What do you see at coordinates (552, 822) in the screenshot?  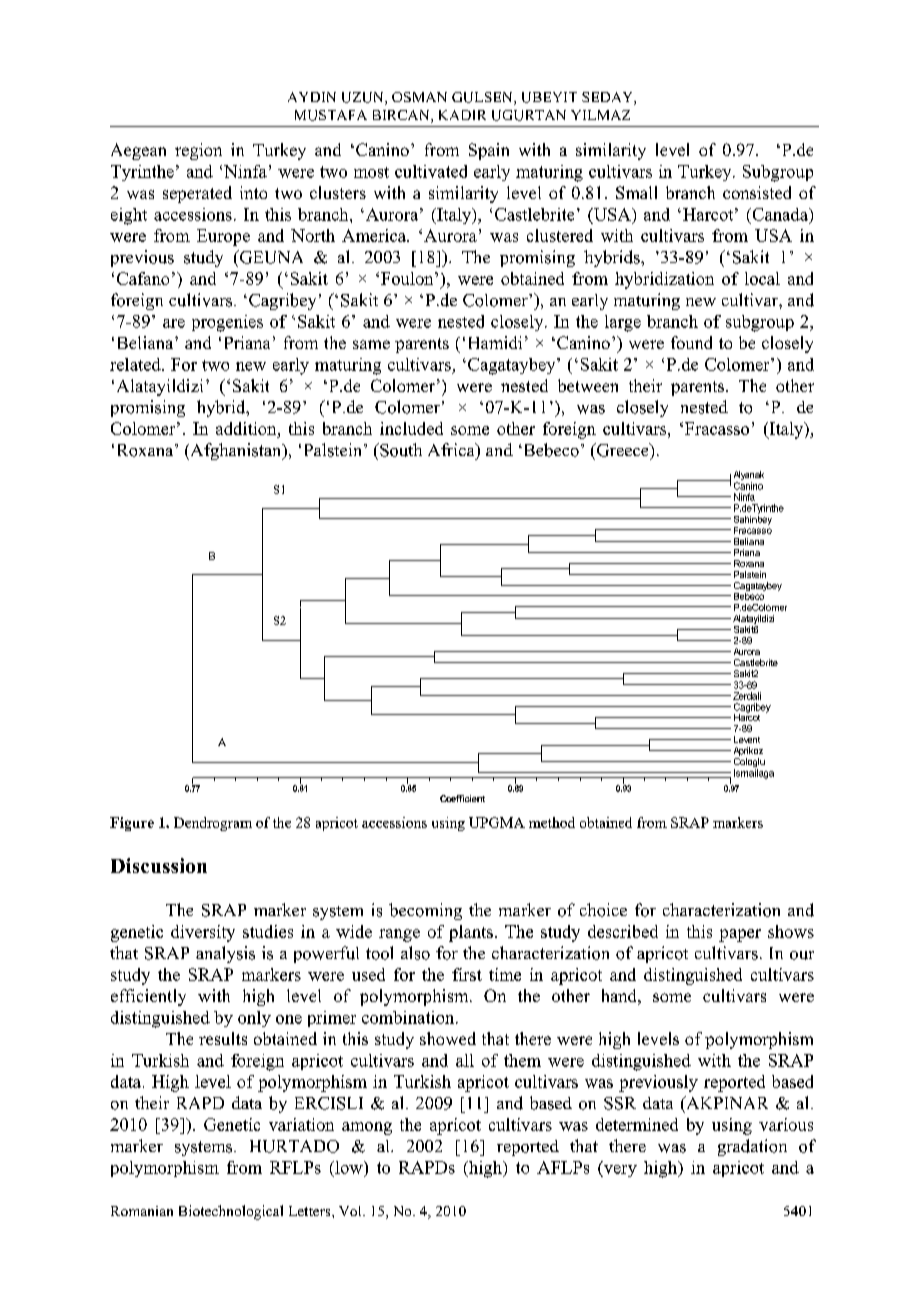 I see `method` at bounding box center [552, 822].
